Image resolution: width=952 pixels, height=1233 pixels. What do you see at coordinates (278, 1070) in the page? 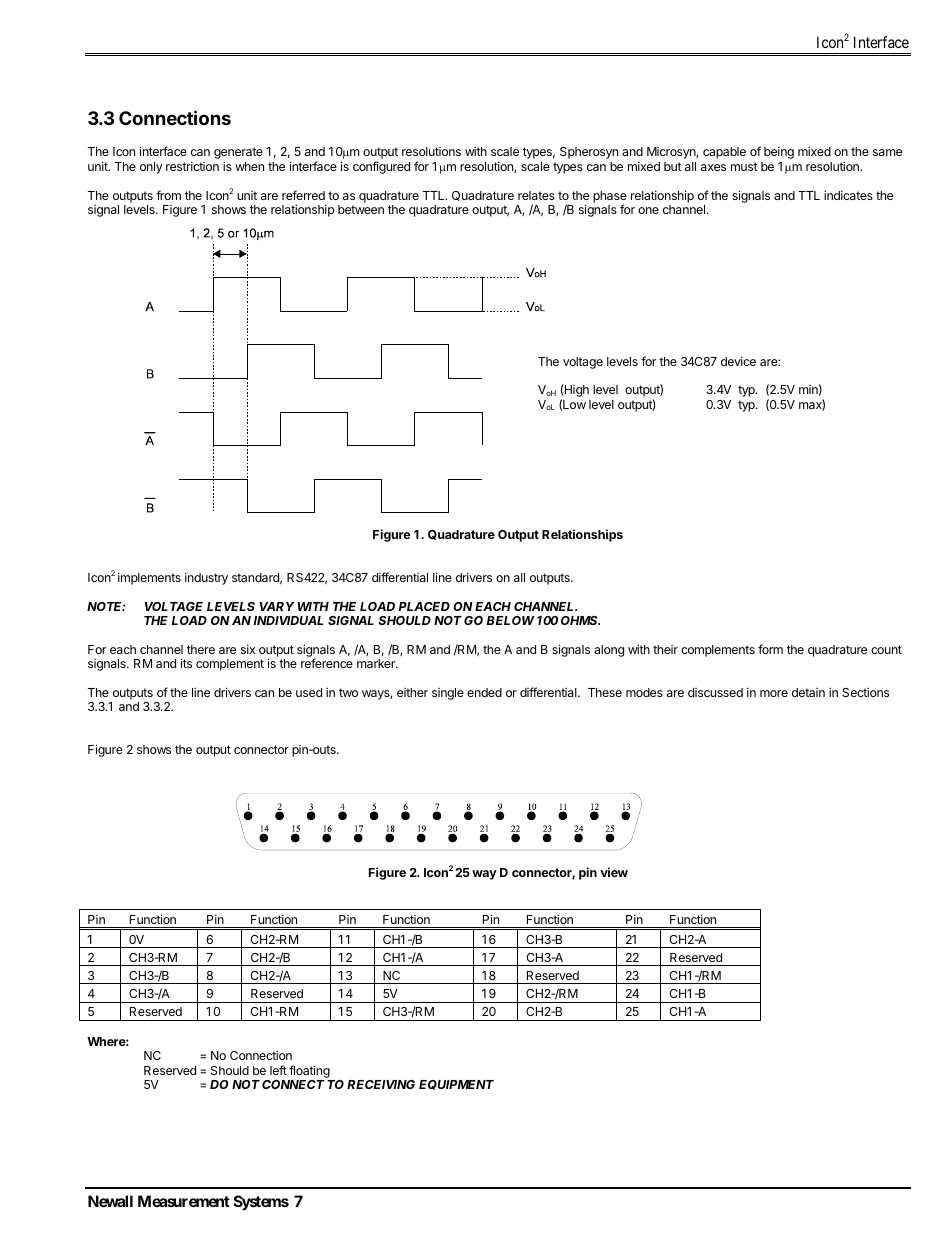
I see `left` at bounding box center [278, 1070].
